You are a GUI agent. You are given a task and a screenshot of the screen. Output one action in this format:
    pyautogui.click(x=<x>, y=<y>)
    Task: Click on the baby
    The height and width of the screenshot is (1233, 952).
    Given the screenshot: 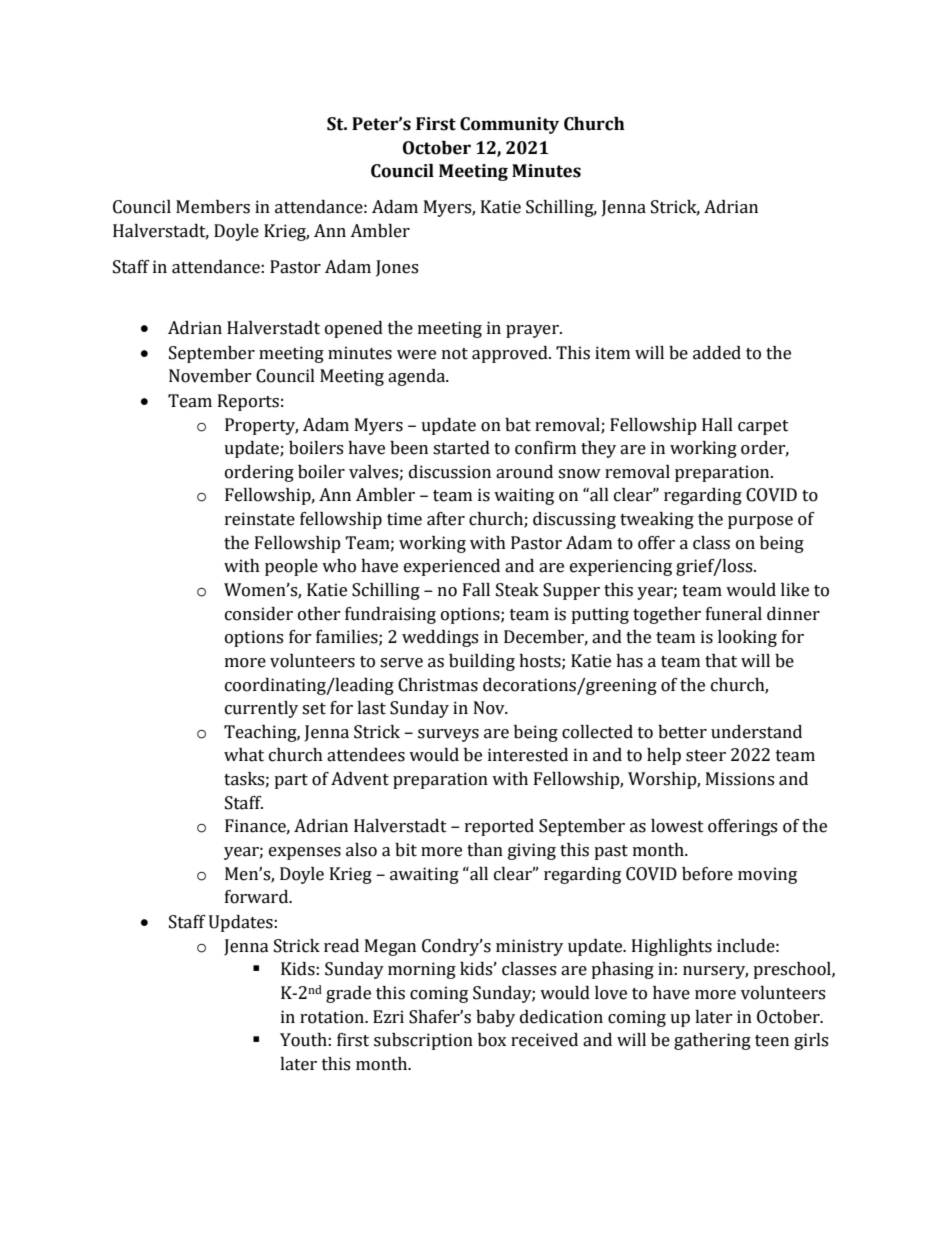 What is the action you would take?
    pyautogui.click(x=495, y=1018)
